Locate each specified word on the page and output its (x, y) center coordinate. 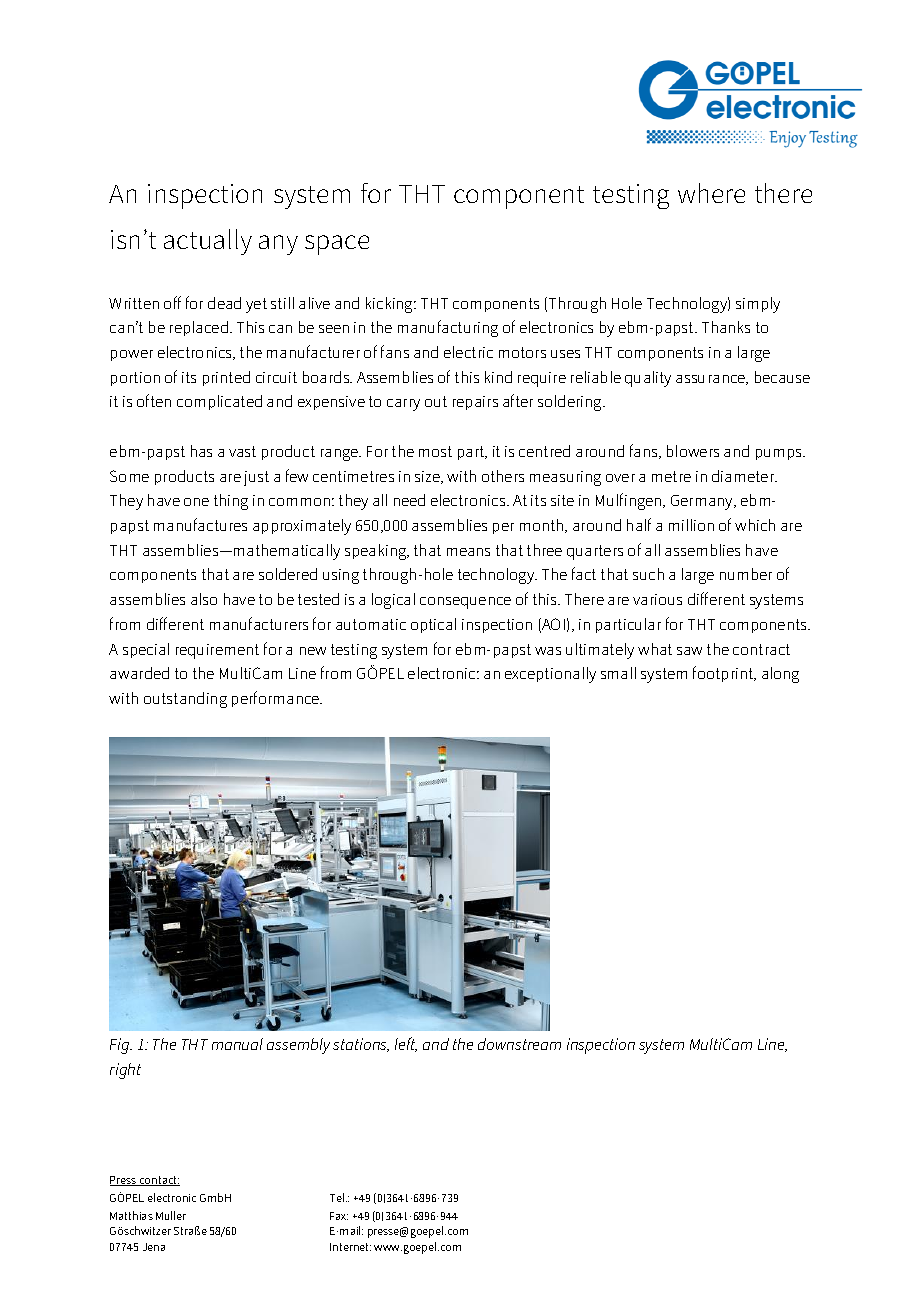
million (691, 525)
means (468, 552)
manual (237, 1044)
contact (159, 1181)
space (337, 245)
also (204, 599)
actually (208, 242)
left (406, 1044)
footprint (724, 674)
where (711, 193)
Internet (350, 1247)
